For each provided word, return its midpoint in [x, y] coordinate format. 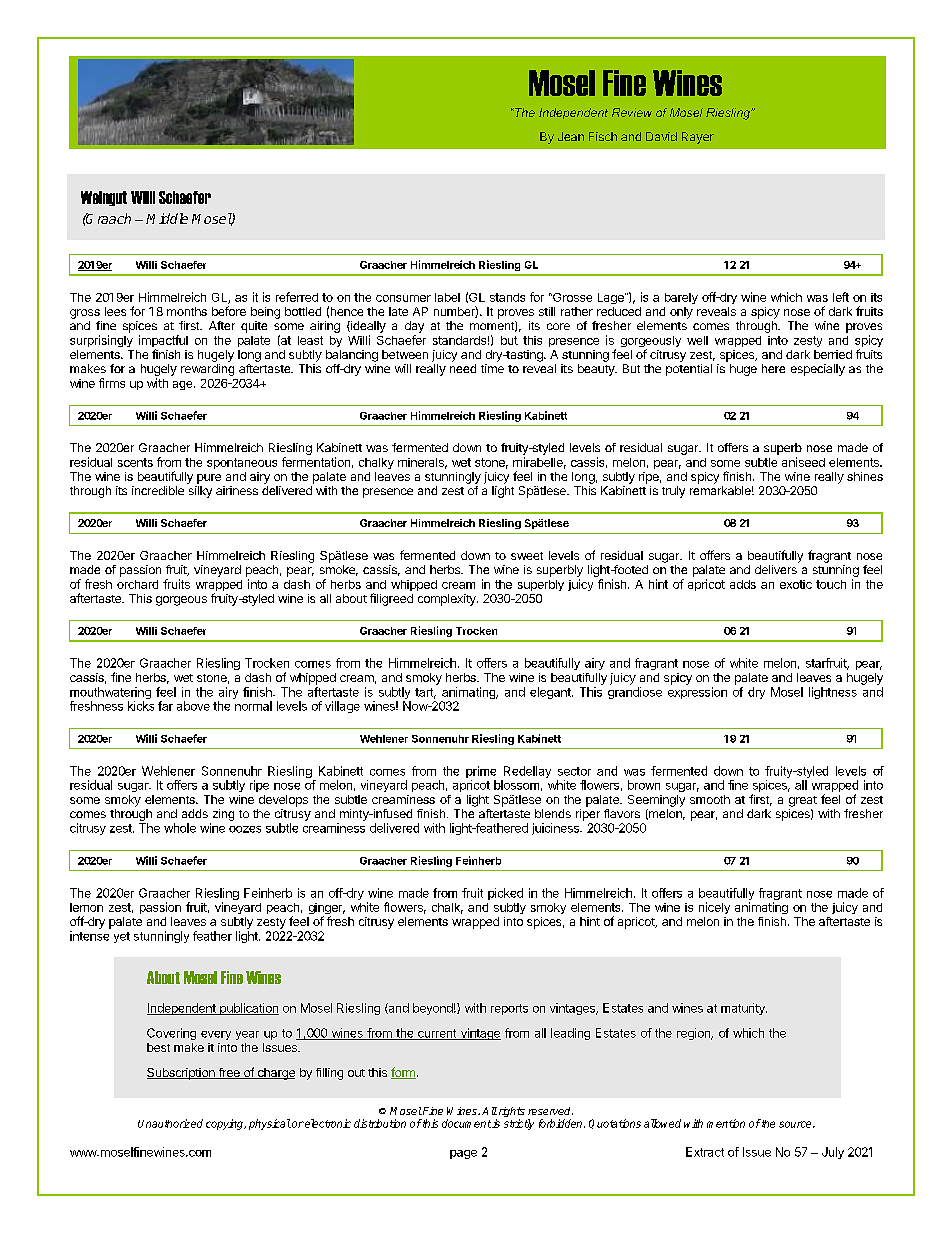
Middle [167, 218]
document [466, 1123]
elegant [551, 693]
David [661, 136]
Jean [571, 136]
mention [726, 1123]
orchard [137, 584]
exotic [796, 584]
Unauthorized [170, 1123]
